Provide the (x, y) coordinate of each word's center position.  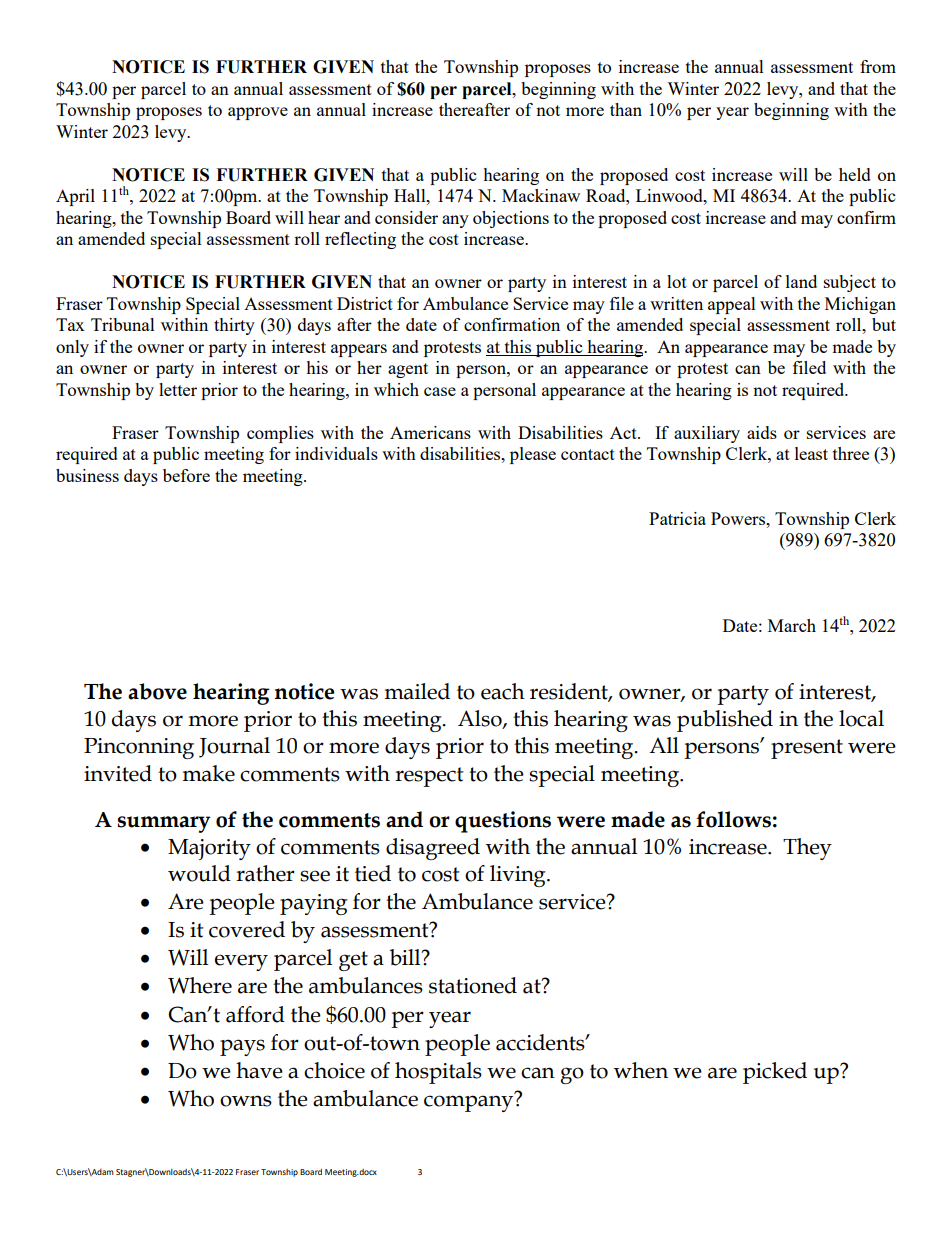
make (209, 773)
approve (258, 113)
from (878, 66)
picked (775, 1073)
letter (178, 389)
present (807, 749)
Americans (430, 432)
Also (481, 719)
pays (242, 1047)
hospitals (438, 1073)
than (626, 109)
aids (762, 432)
